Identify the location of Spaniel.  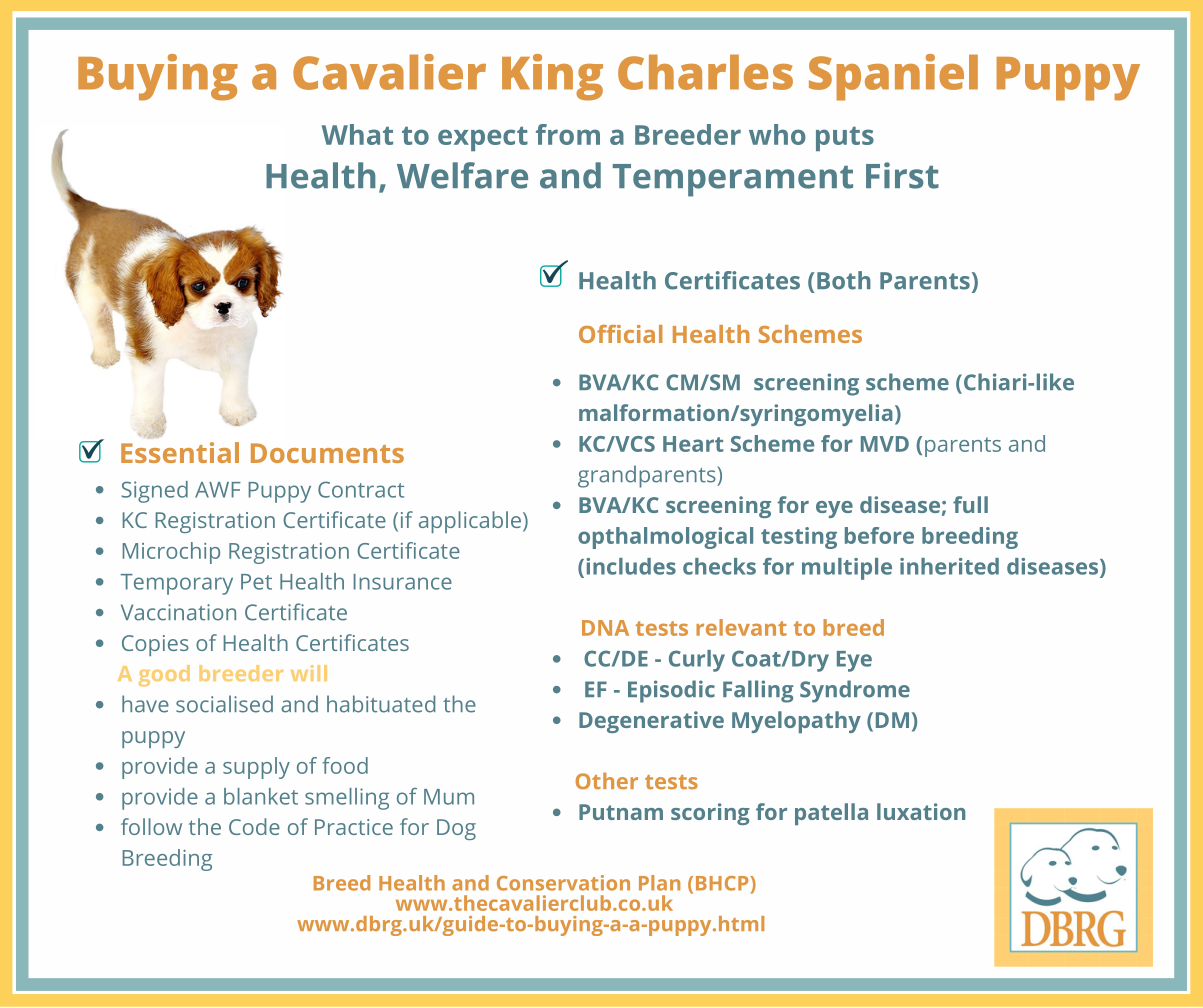
(893, 77).
